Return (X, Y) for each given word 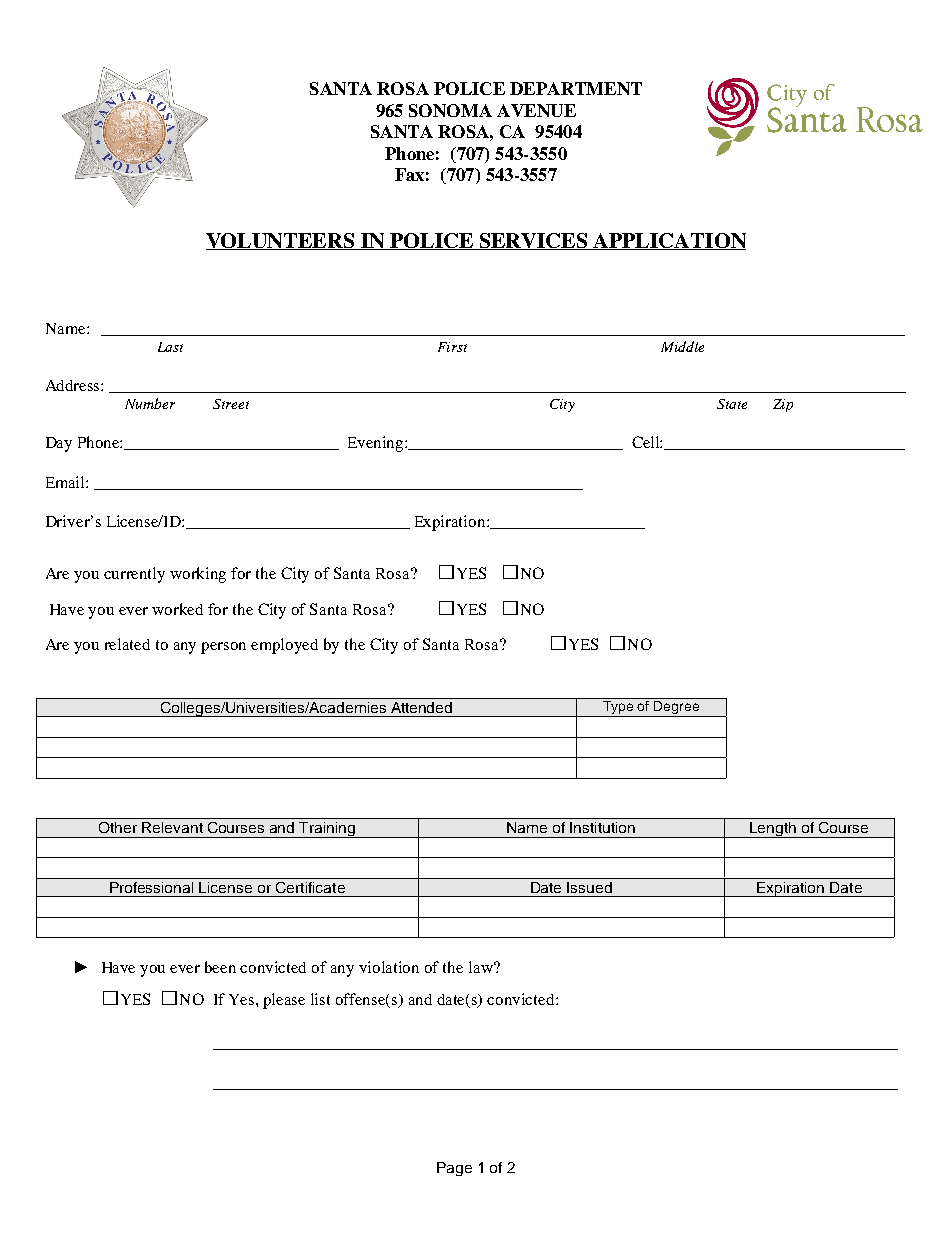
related (127, 644)
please (284, 1001)
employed (284, 646)
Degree (677, 709)
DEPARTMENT (576, 88)
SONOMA (450, 110)
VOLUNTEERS (281, 241)
